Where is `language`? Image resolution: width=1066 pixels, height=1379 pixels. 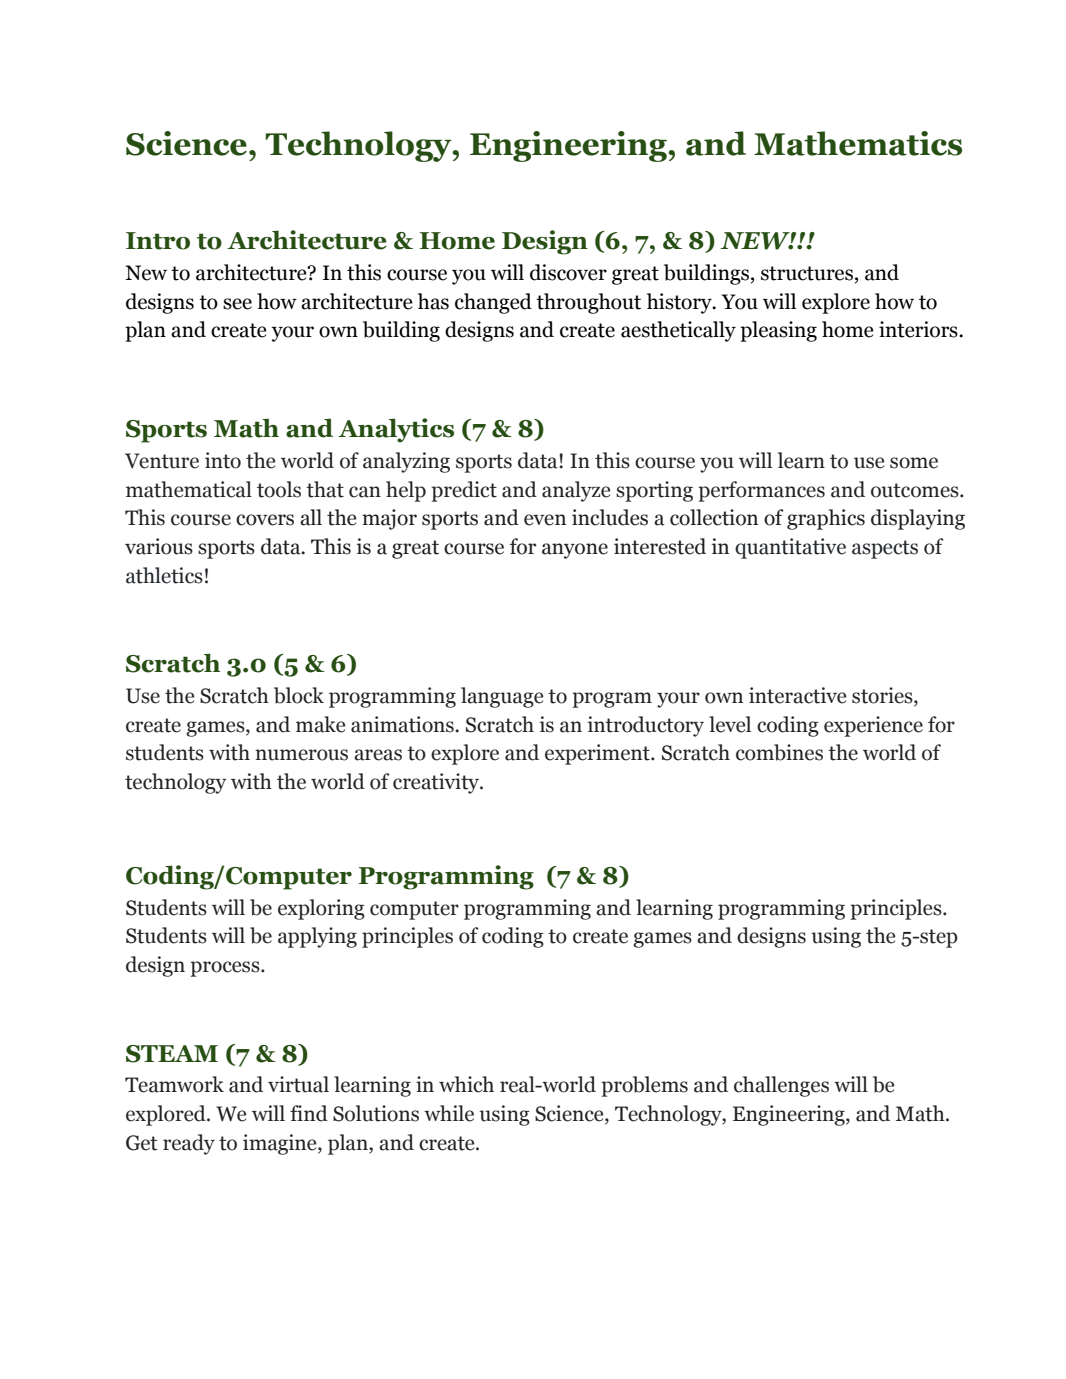
language is located at coordinates (502, 697).
